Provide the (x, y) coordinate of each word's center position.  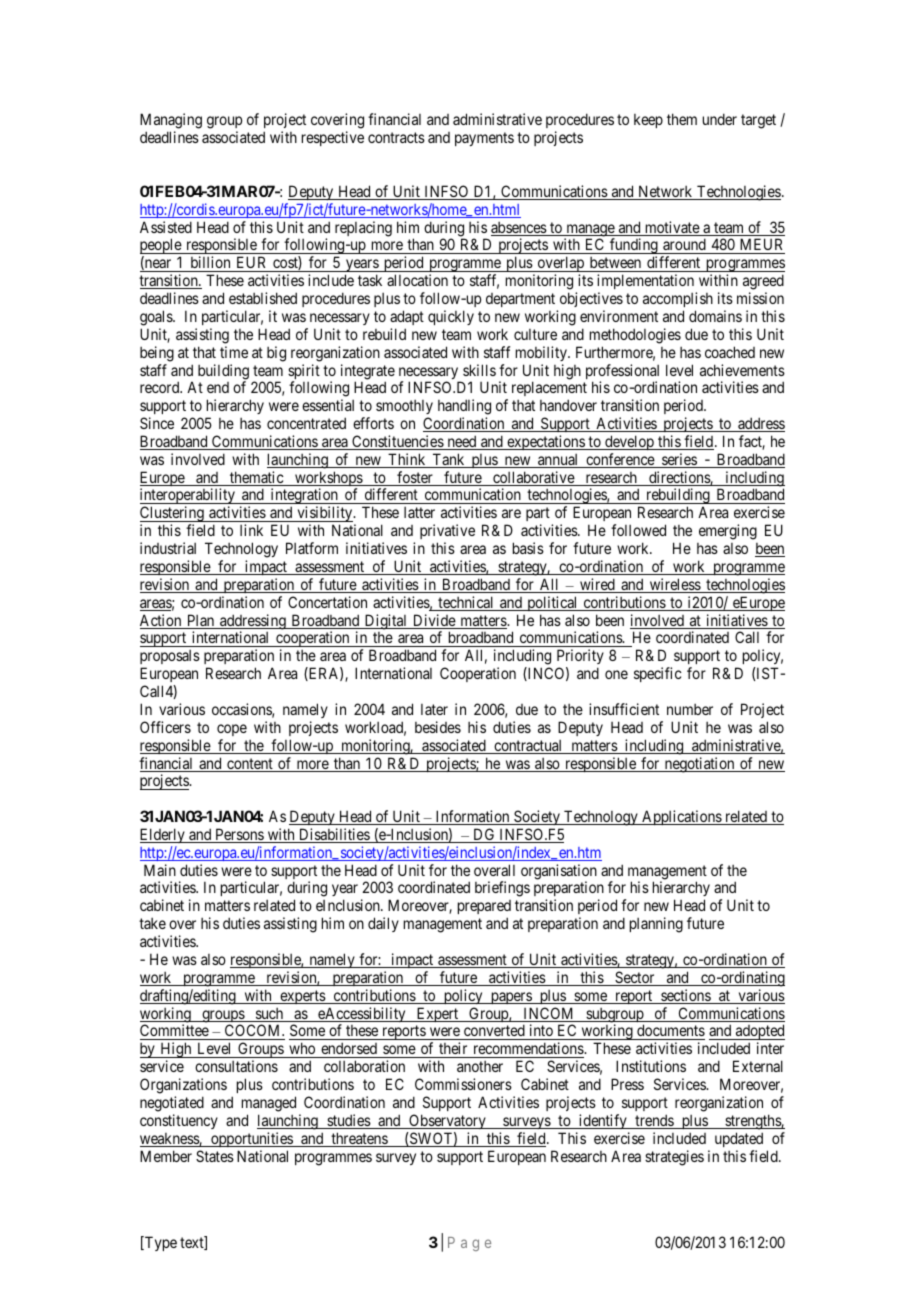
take (152, 923)
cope (232, 730)
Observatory (447, 1121)
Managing (171, 122)
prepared (484, 909)
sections (685, 996)
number (690, 709)
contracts (396, 137)
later (434, 709)
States (215, 1156)
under (720, 119)
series (679, 460)
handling (464, 407)
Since (157, 423)
